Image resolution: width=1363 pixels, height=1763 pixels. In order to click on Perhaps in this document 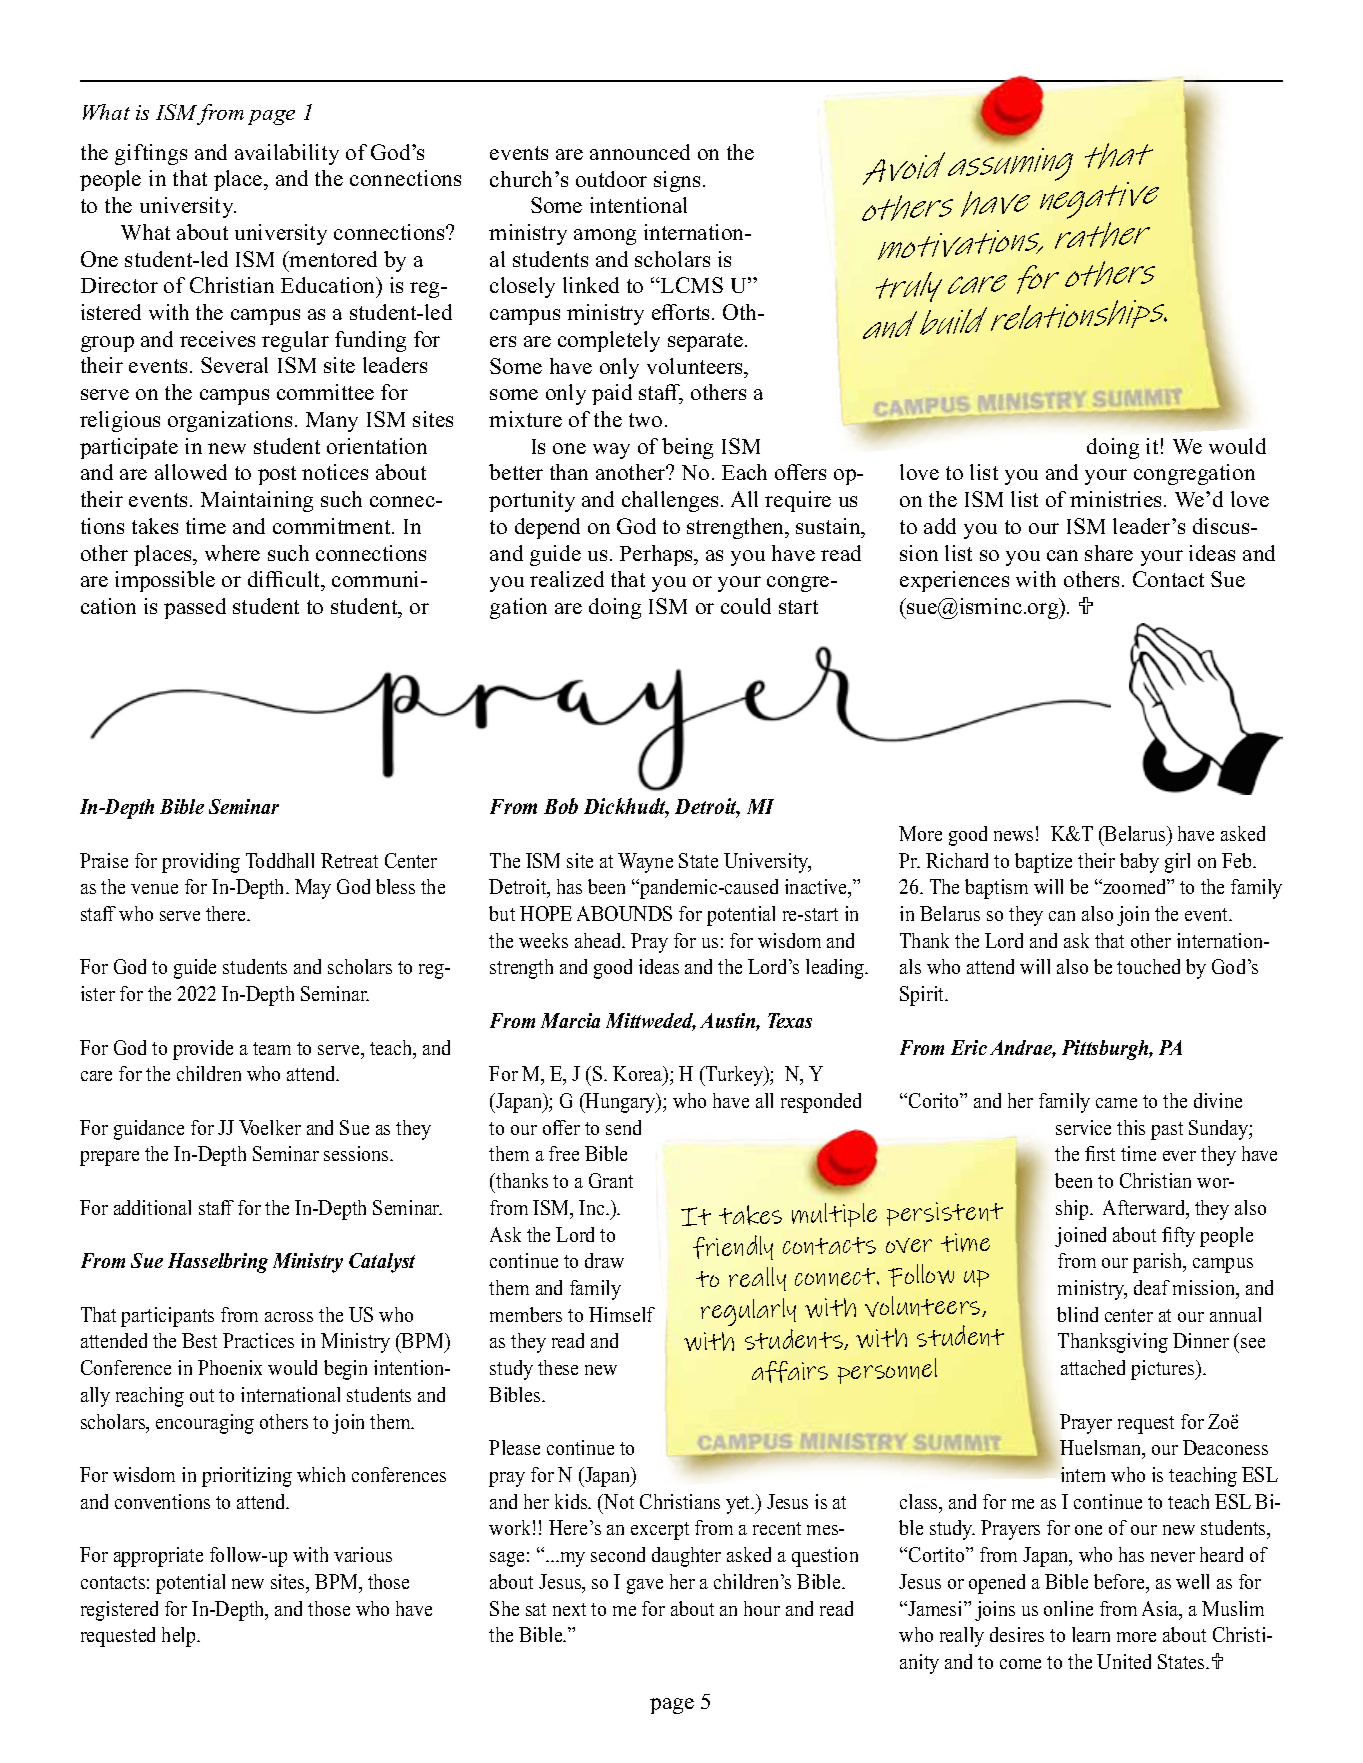, I will do `click(658, 555)`.
